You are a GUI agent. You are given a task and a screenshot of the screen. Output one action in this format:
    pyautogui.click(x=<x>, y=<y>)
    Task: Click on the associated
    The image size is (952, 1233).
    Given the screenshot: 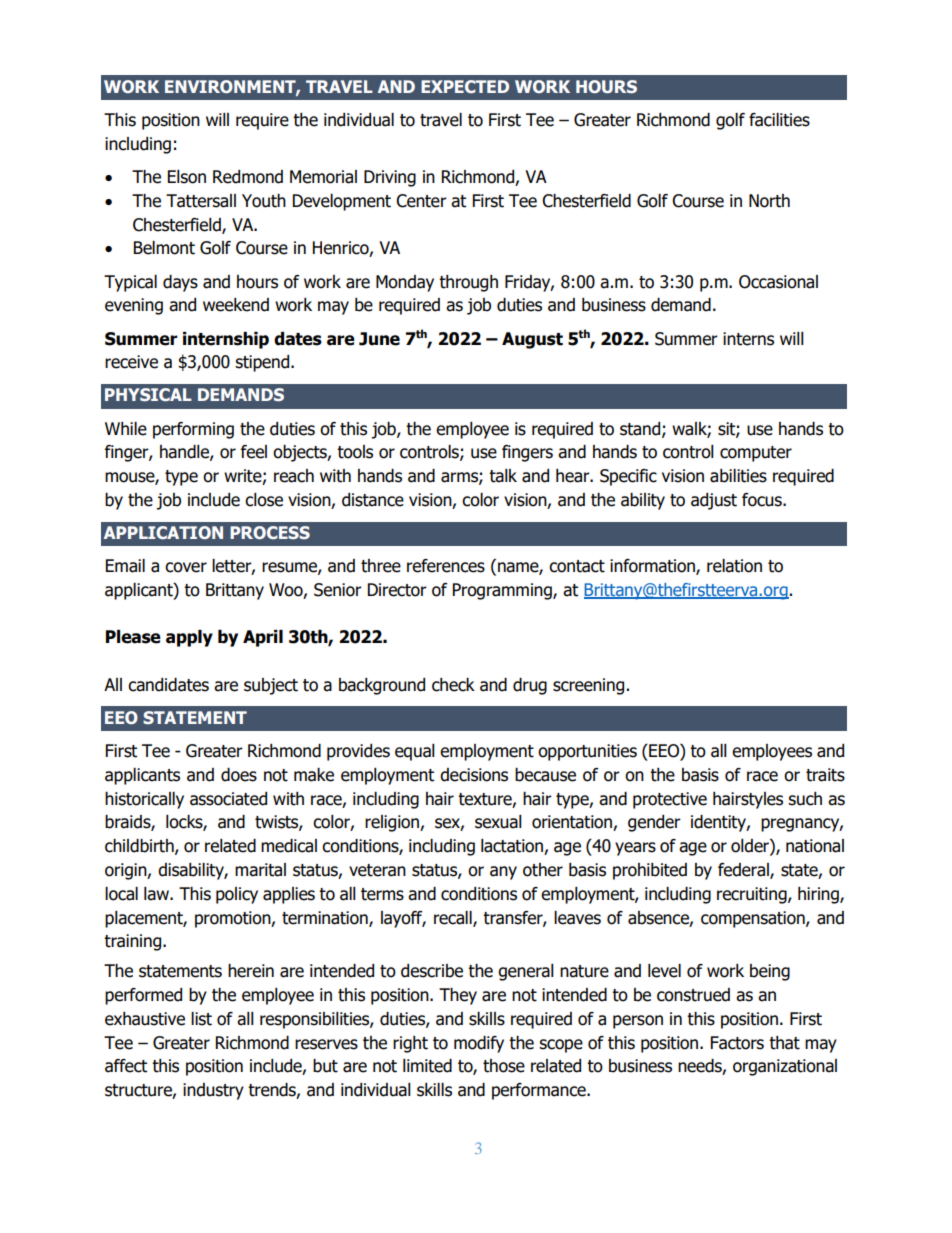 What is the action you would take?
    pyautogui.click(x=228, y=799)
